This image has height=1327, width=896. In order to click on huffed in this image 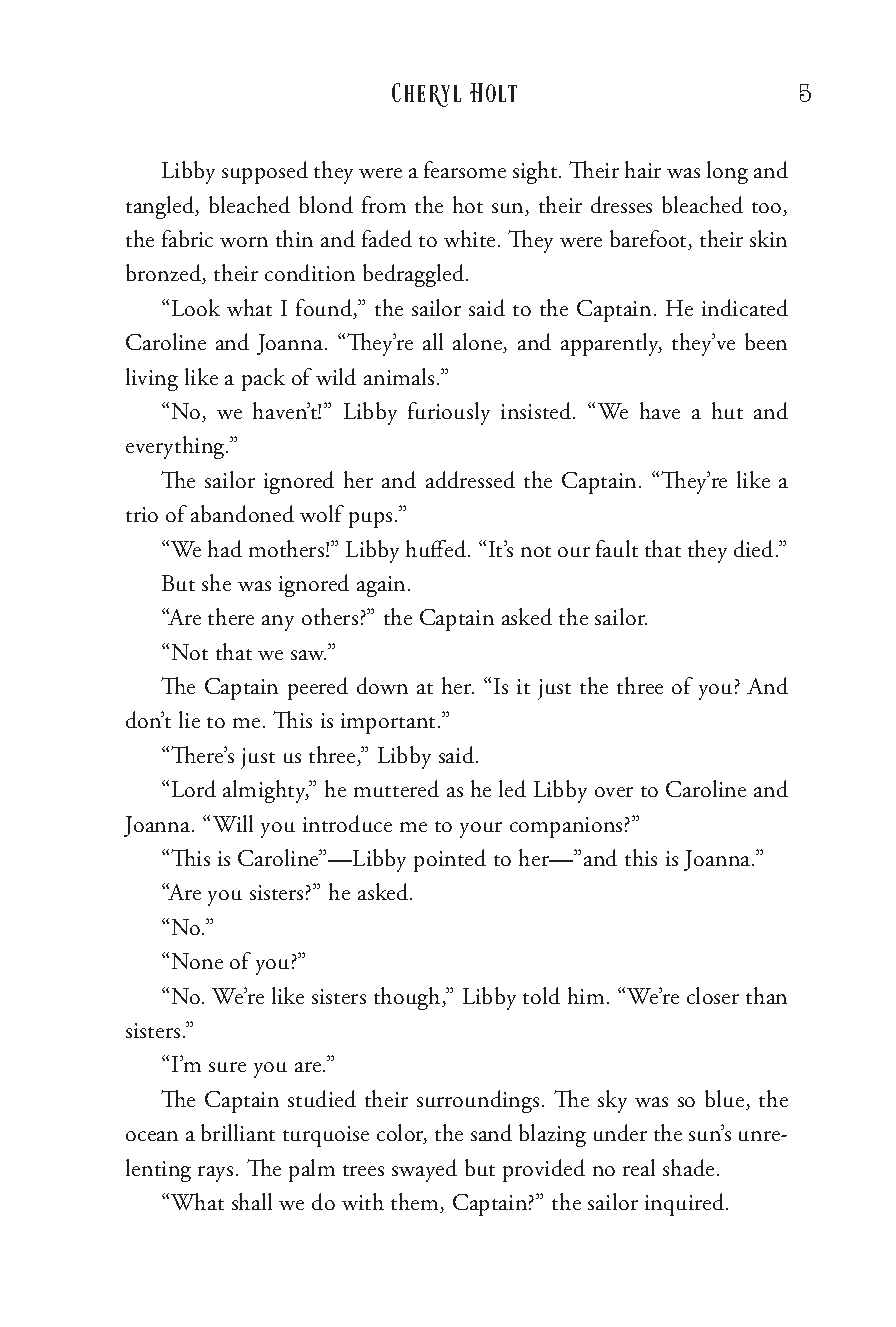, I will do `click(437, 548)`.
